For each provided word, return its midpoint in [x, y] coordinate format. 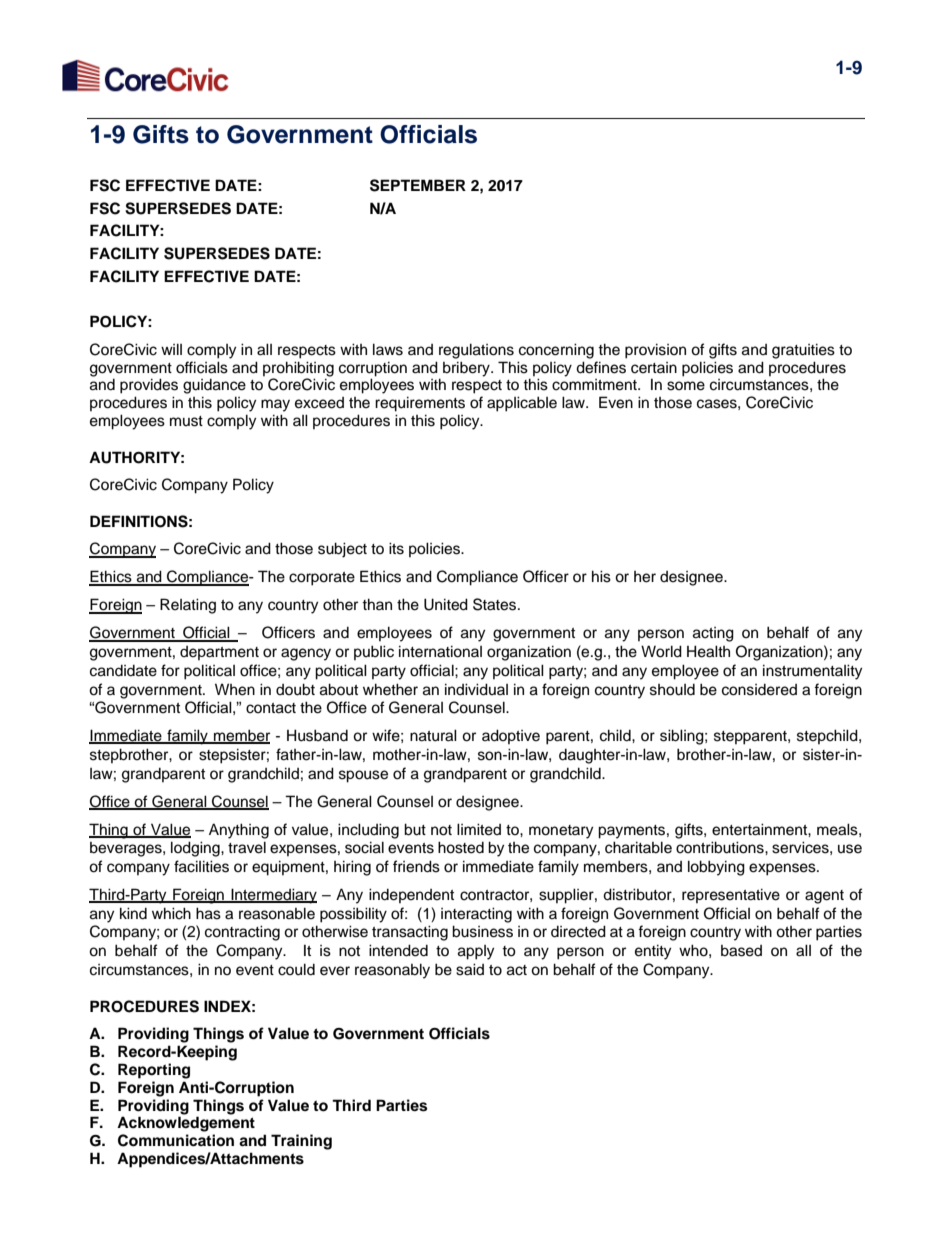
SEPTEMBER [418, 185]
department [219, 653]
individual [476, 689]
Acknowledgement [186, 1124]
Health [708, 651]
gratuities [803, 351]
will [171, 349]
